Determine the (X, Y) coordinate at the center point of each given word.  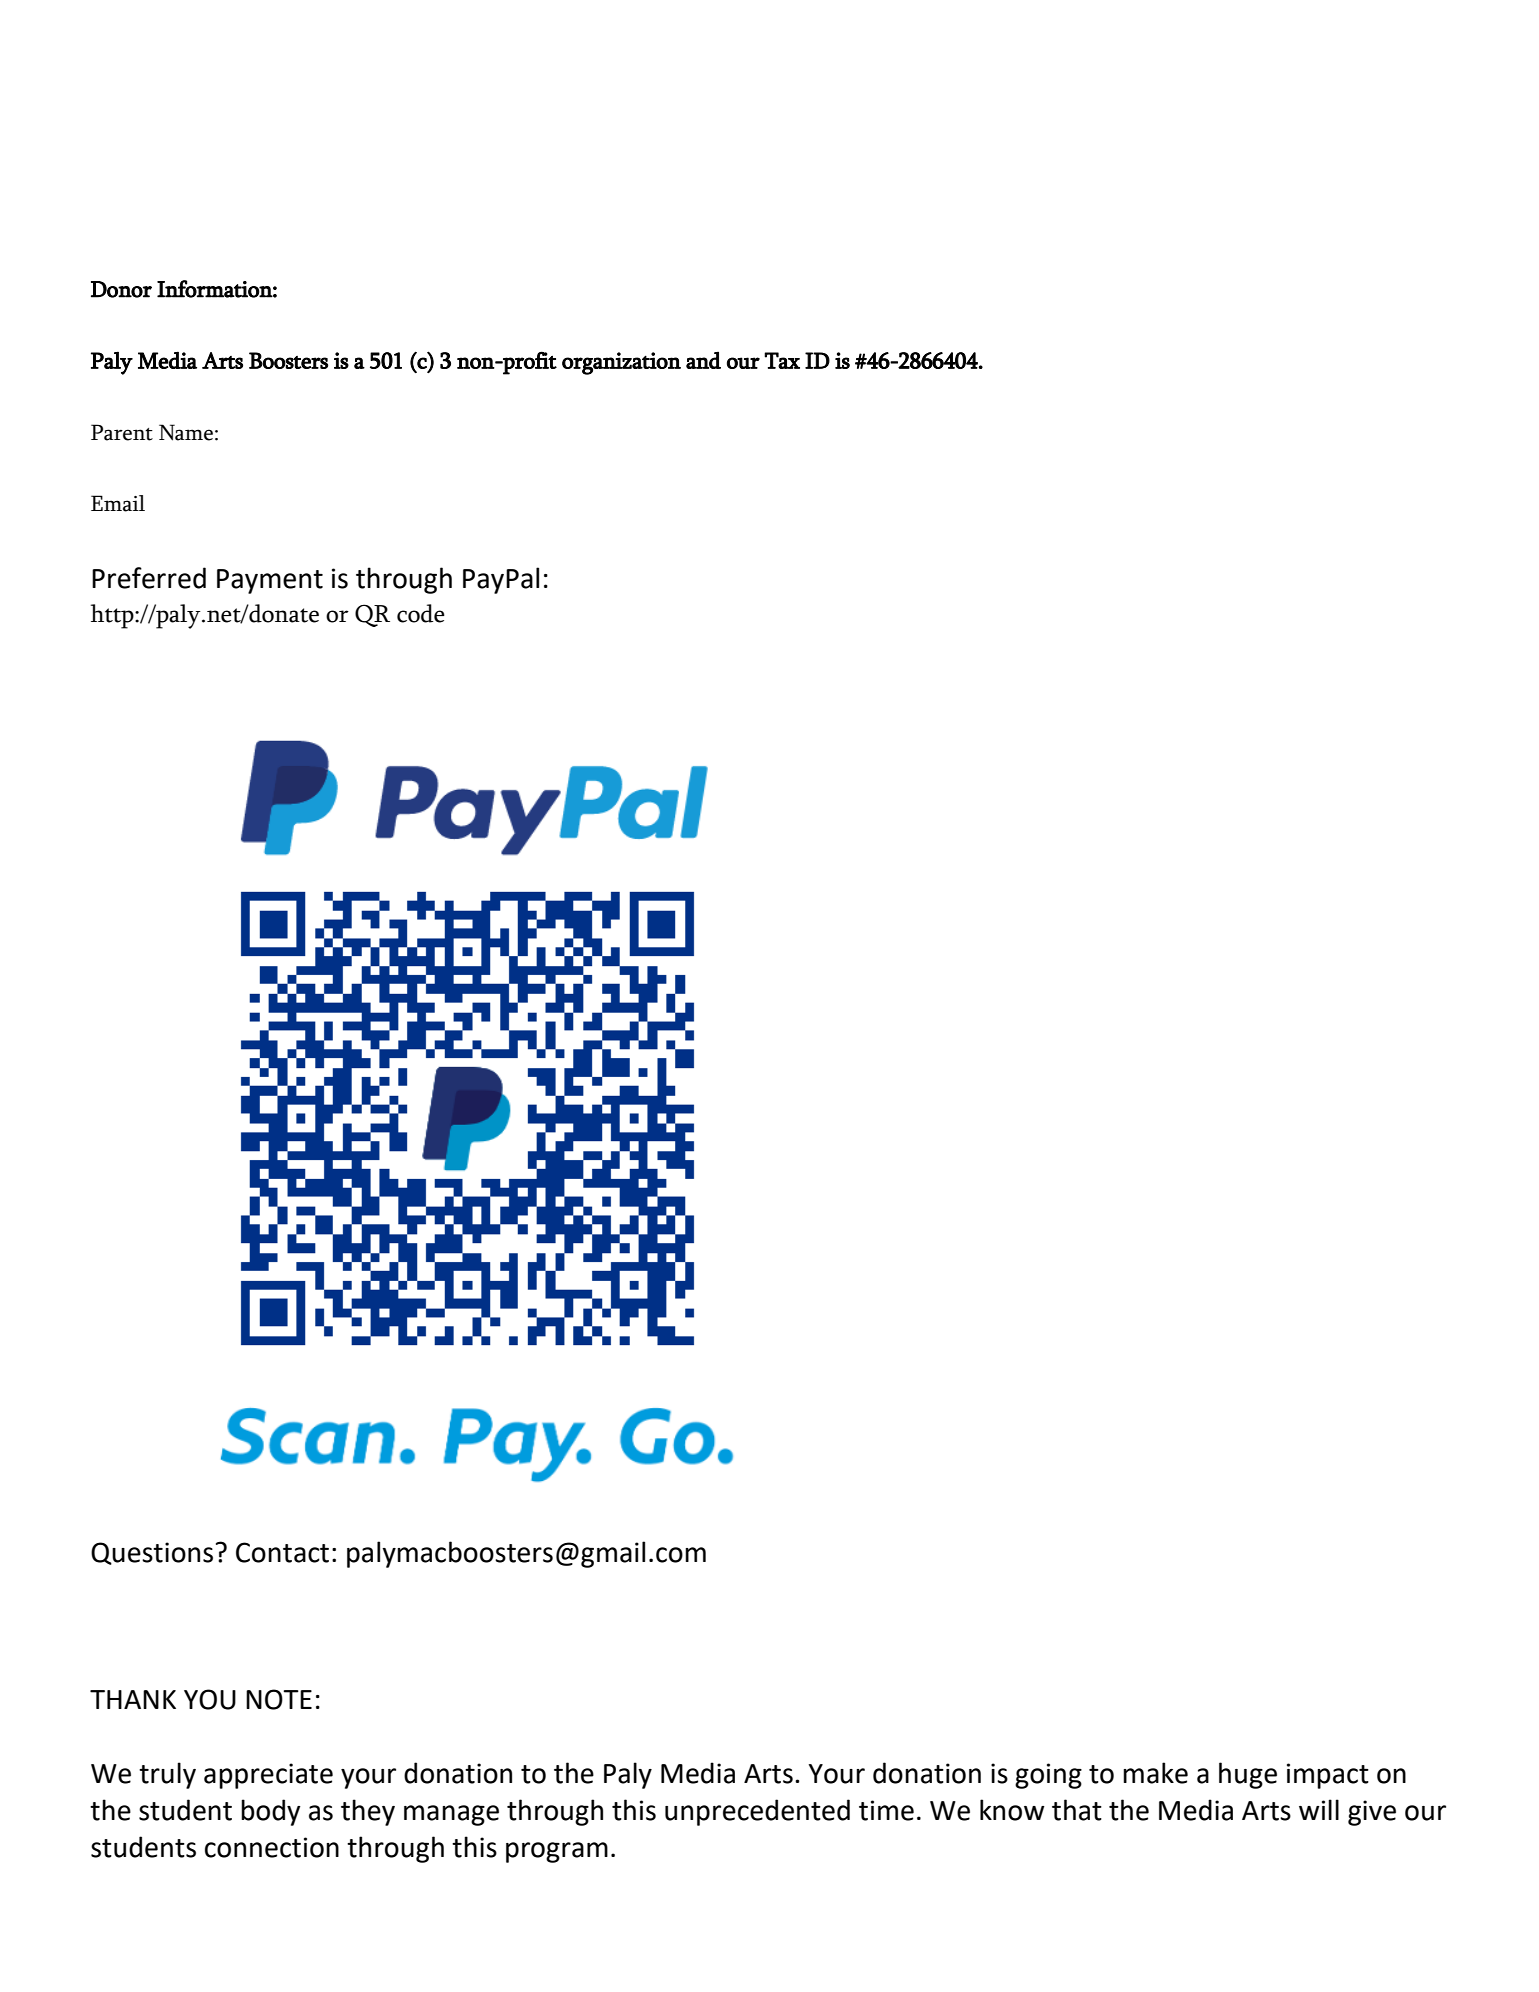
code (421, 613)
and (703, 360)
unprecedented (757, 1812)
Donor (121, 289)
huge (1248, 1775)
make (1155, 1773)
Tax (782, 360)
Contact (282, 1552)
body (271, 1812)
